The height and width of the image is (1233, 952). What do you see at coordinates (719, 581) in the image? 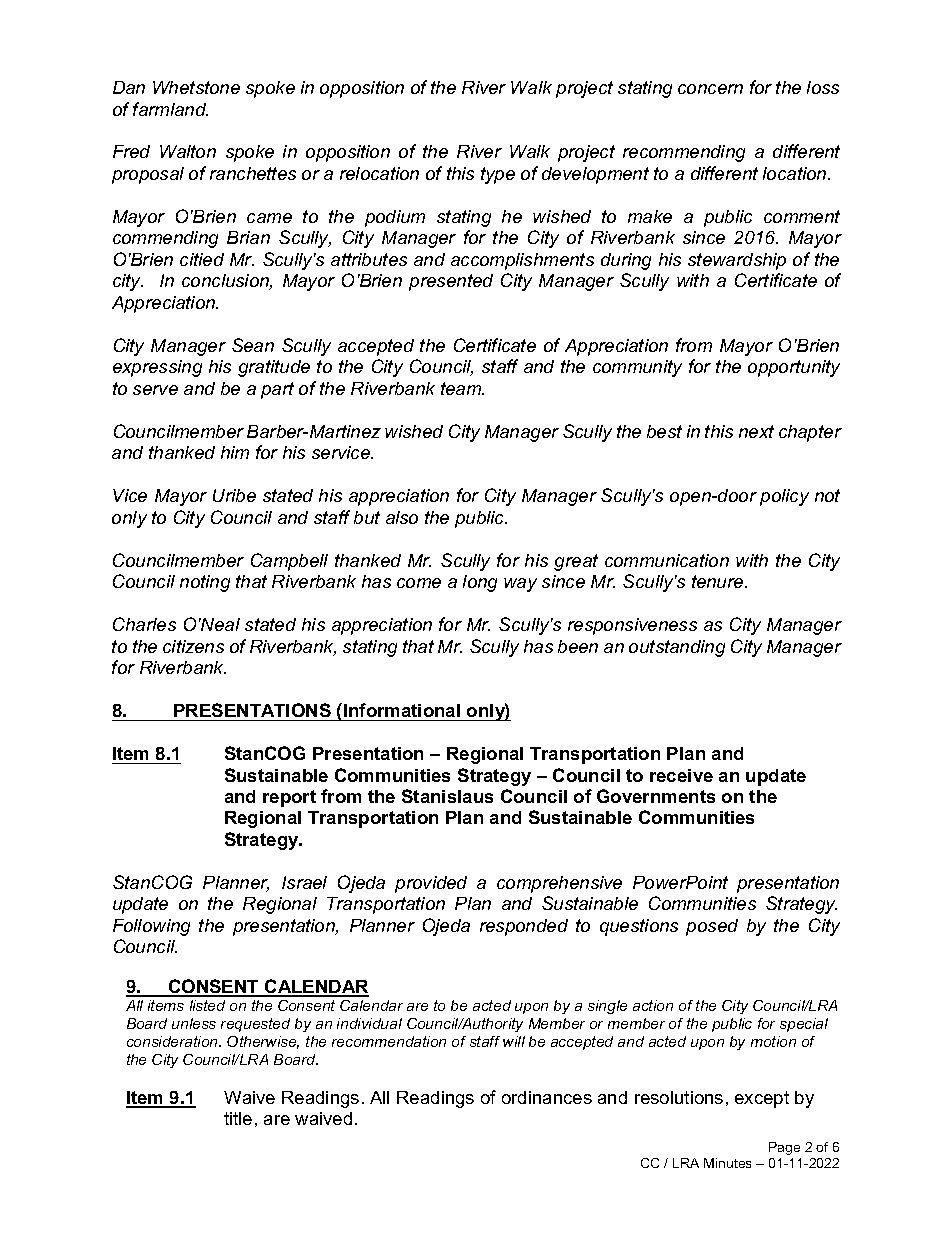
I see `tenure` at bounding box center [719, 581].
